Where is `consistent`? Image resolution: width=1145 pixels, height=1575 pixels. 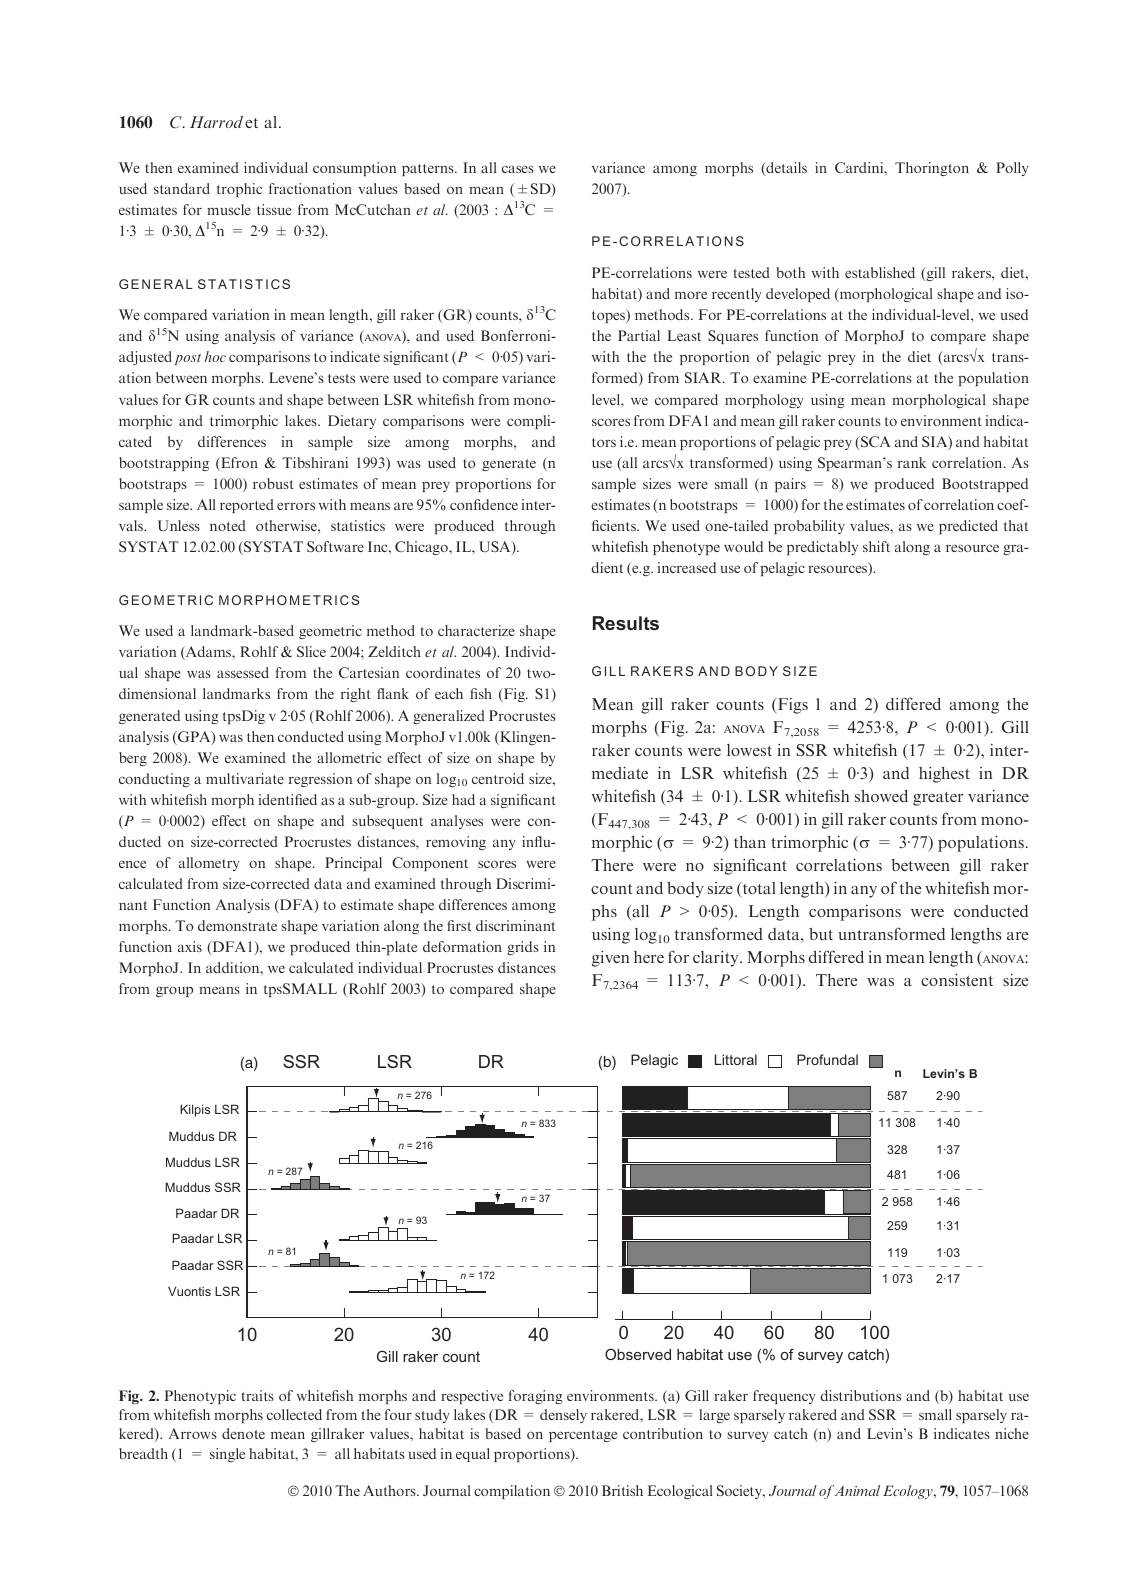
consistent is located at coordinates (957, 979).
